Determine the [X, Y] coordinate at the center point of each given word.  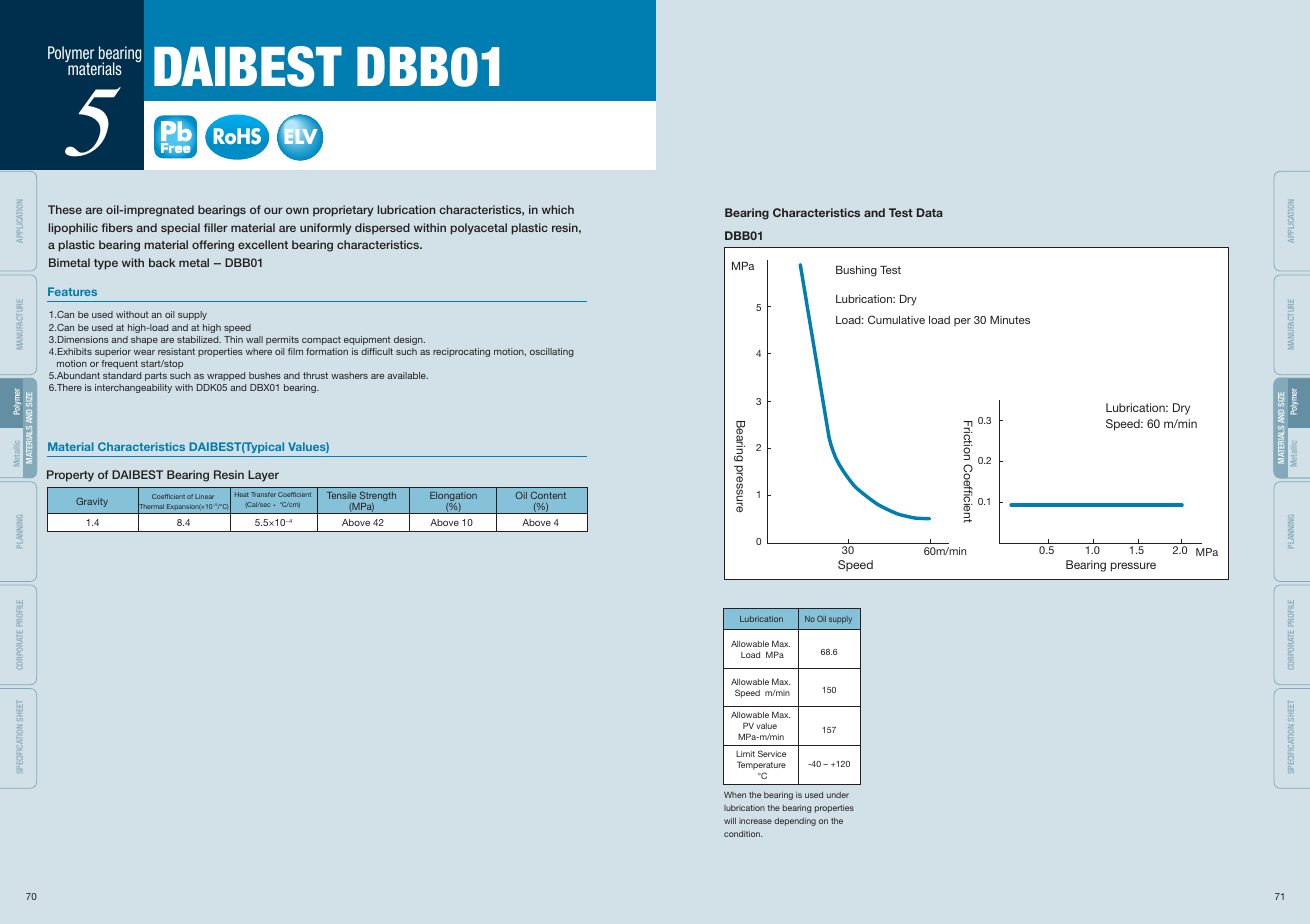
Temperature [761, 767]
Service [772, 753]
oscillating [552, 352]
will [730, 821]
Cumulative [896, 319]
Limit [745, 754]
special [180, 229]
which [558, 209]
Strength [377, 497]
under [838, 795]
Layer [263, 476]
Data [930, 212]
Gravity [92, 502]
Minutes [1010, 320]
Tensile [341, 495]
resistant [176, 351]
